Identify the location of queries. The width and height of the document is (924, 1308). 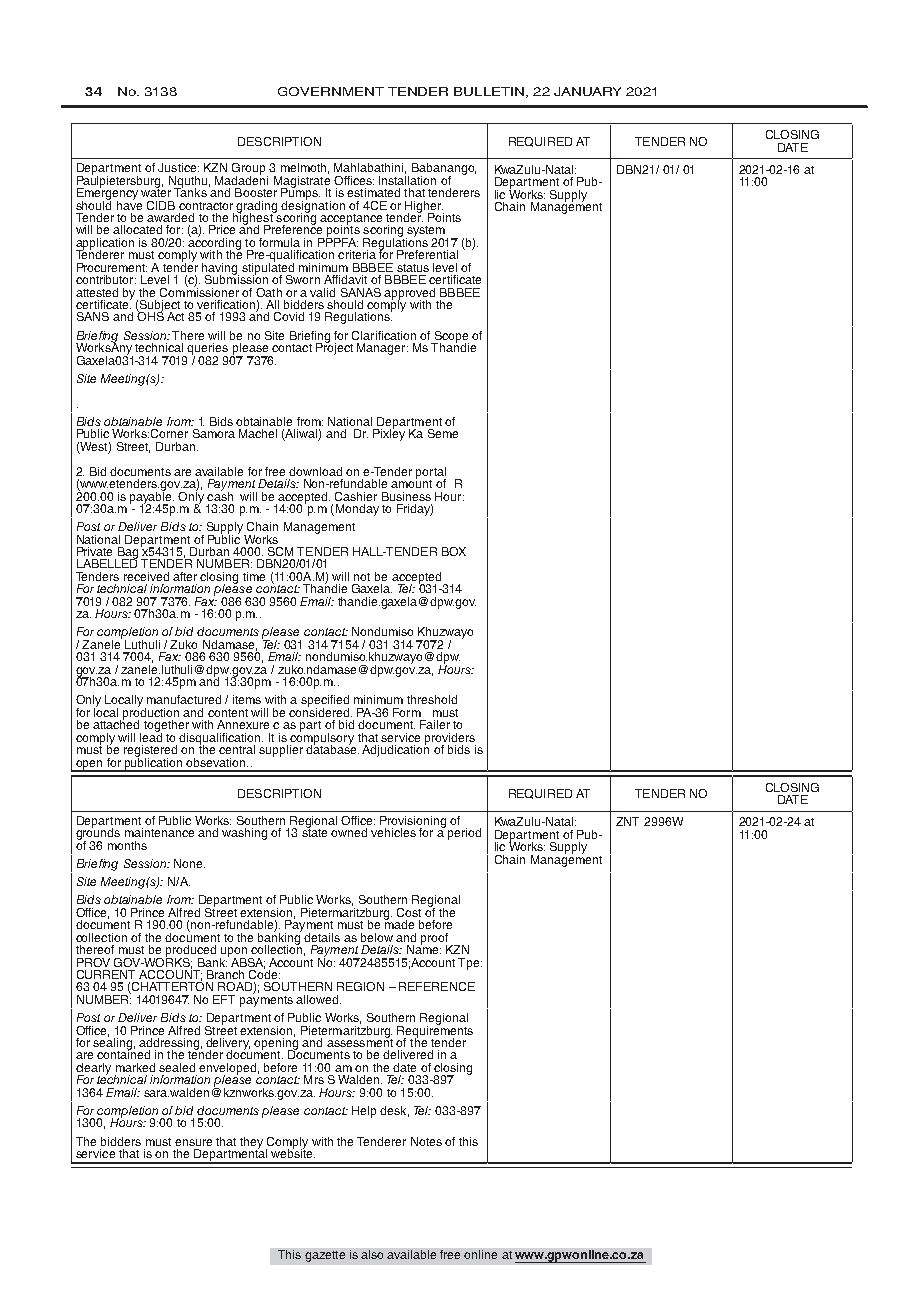
(207, 350).
